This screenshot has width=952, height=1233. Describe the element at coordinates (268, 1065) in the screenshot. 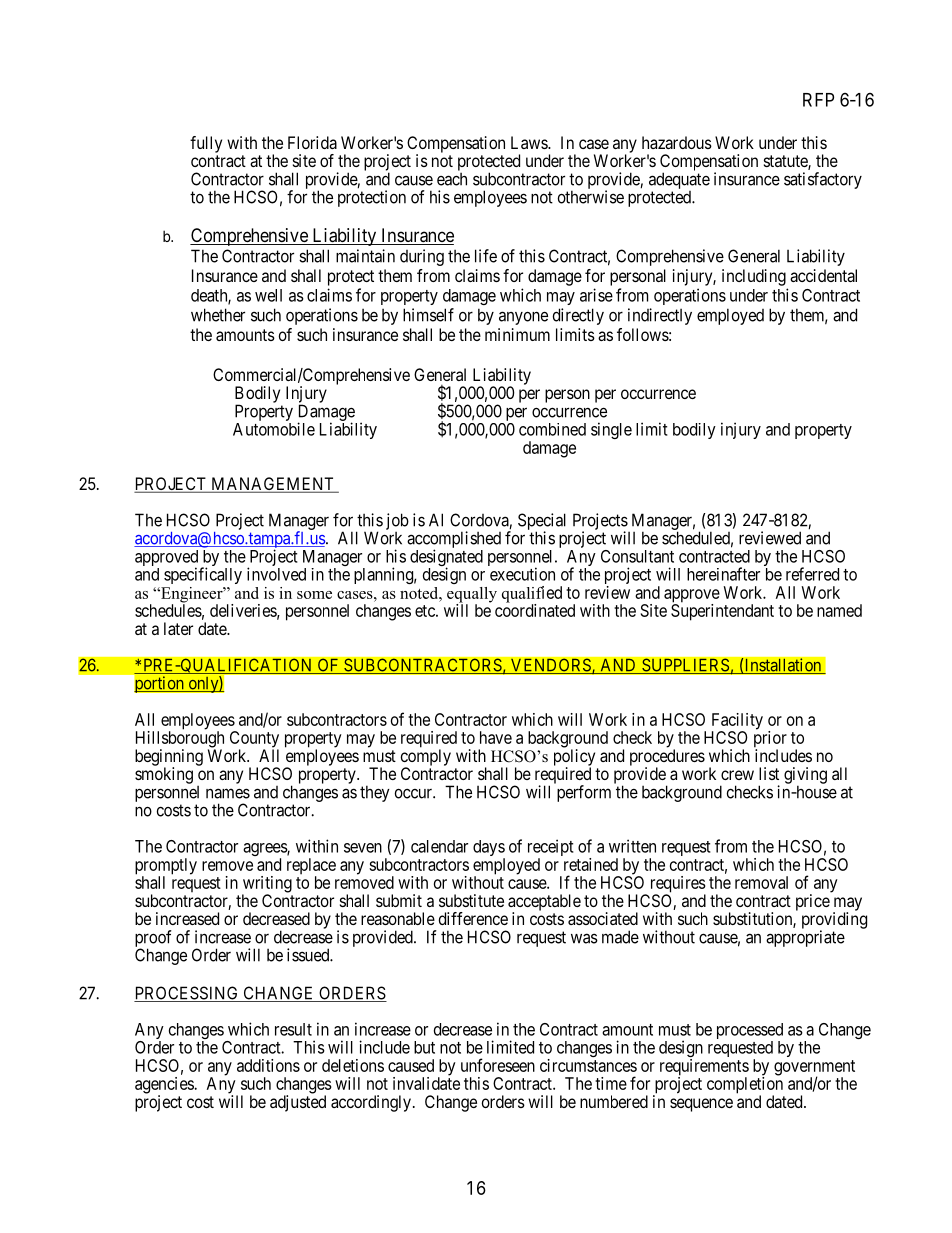

I see `additions` at that location.
